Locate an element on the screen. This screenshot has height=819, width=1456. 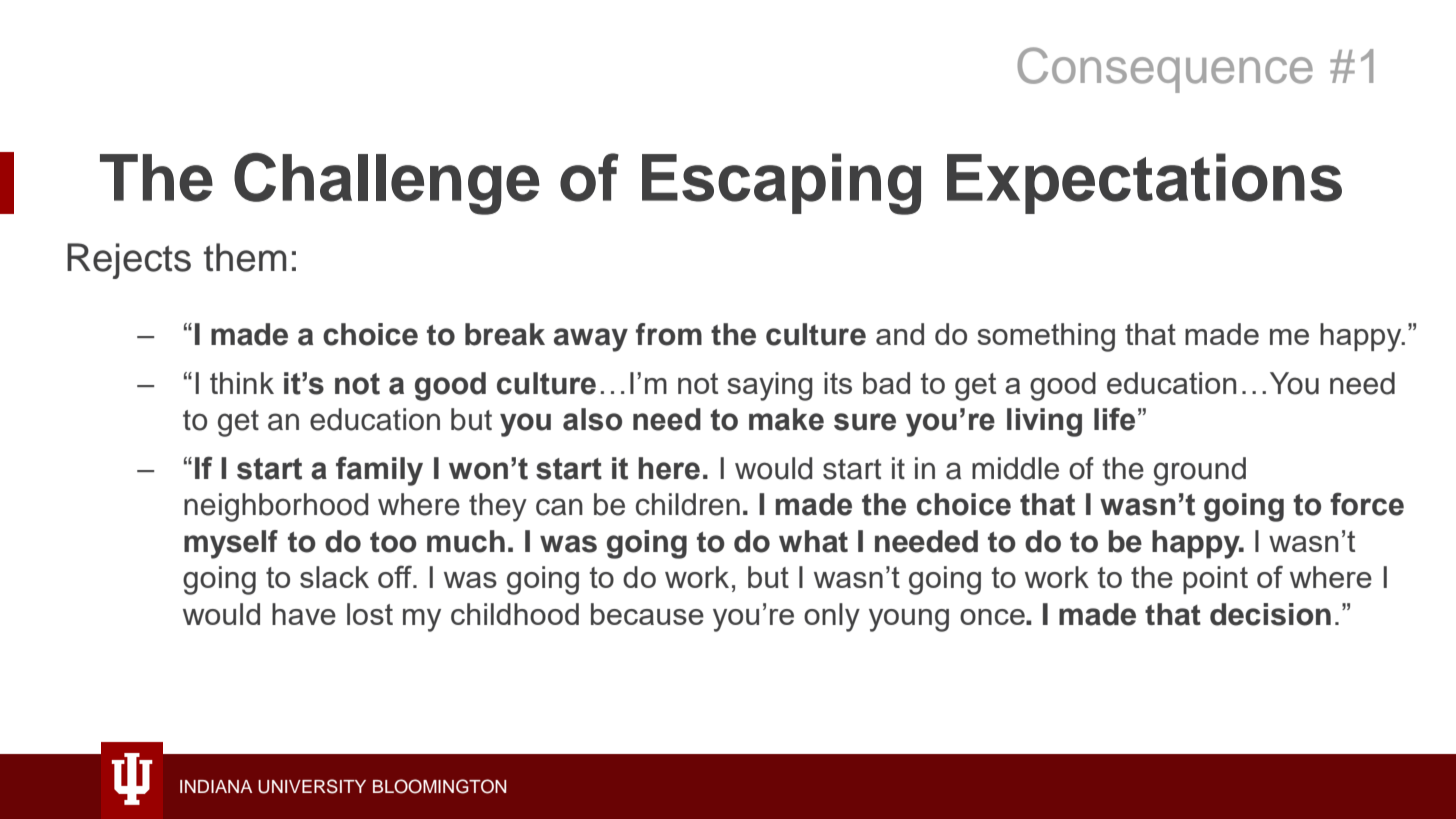
make is located at coordinates (786, 419).
